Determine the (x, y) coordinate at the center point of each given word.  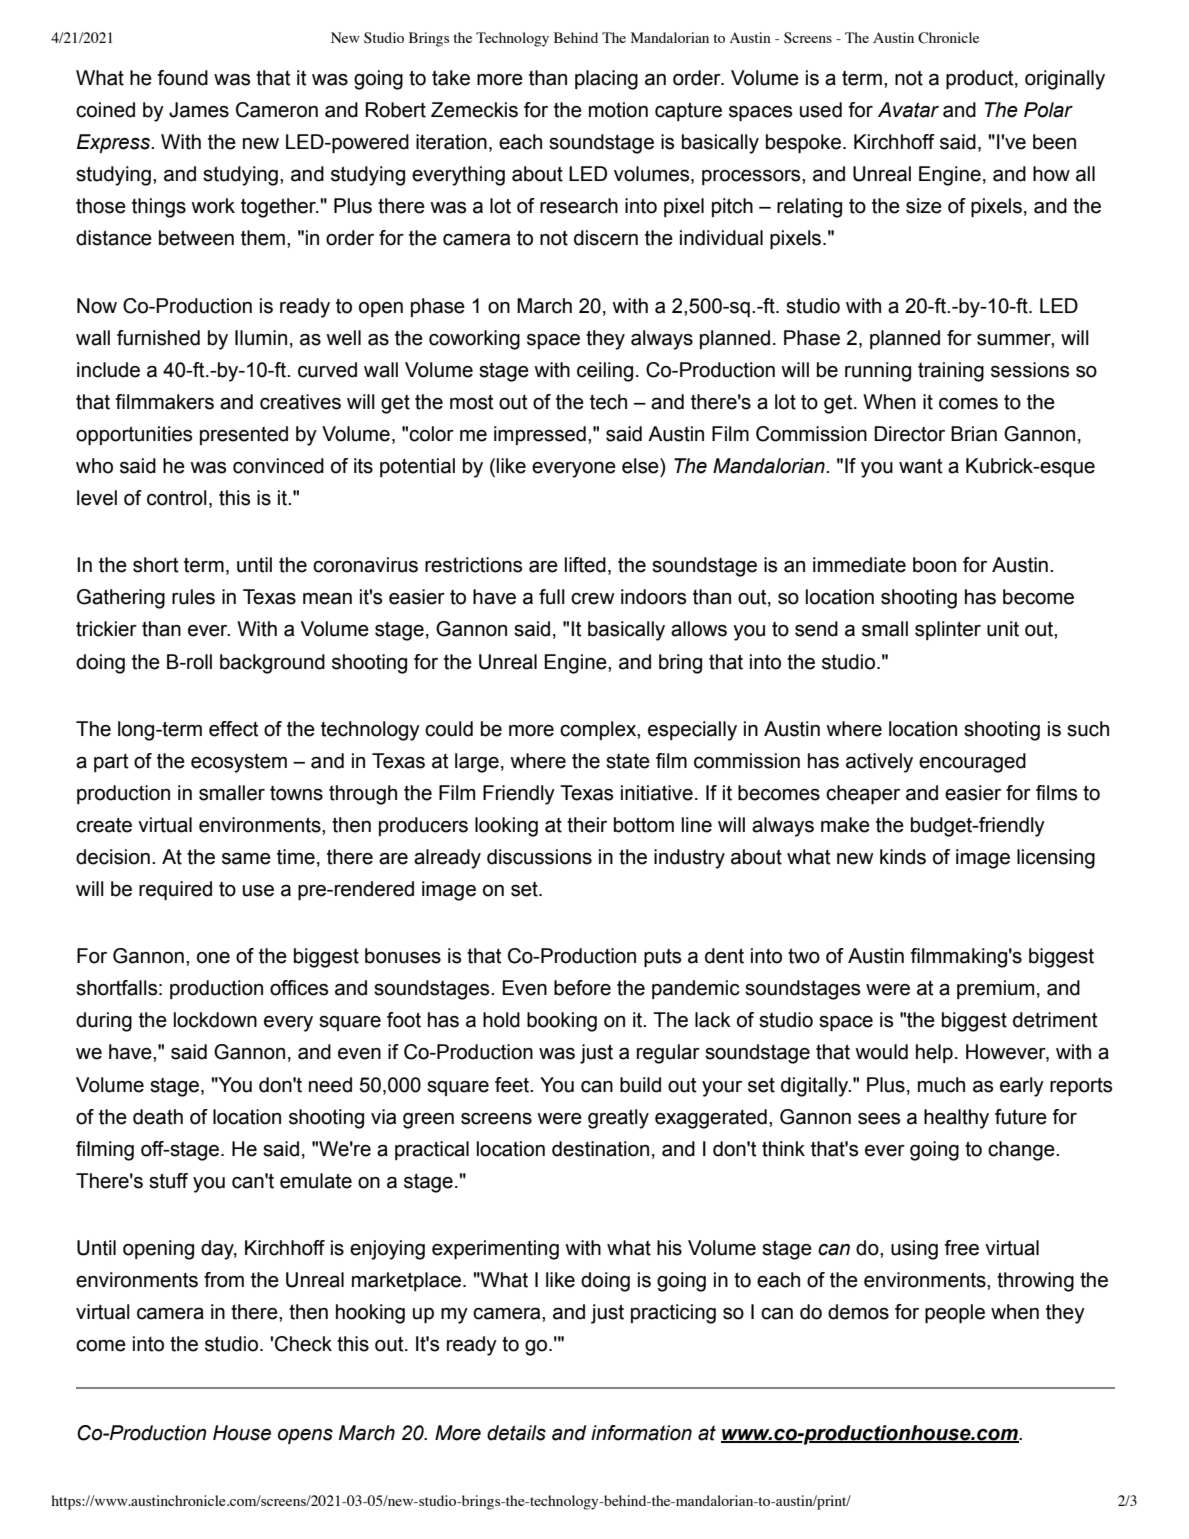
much (941, 1085)
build (640, 1085)
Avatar (908, 110)
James (199, 110)
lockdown (215, 1020)
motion (618, 110)
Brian (974, 434)
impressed (540, 435)
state (628, 761)
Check (303, 1344)
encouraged (972, 763)
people (955, 1313)
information (641, 1433)
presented (244, 435)
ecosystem (239, 763)
